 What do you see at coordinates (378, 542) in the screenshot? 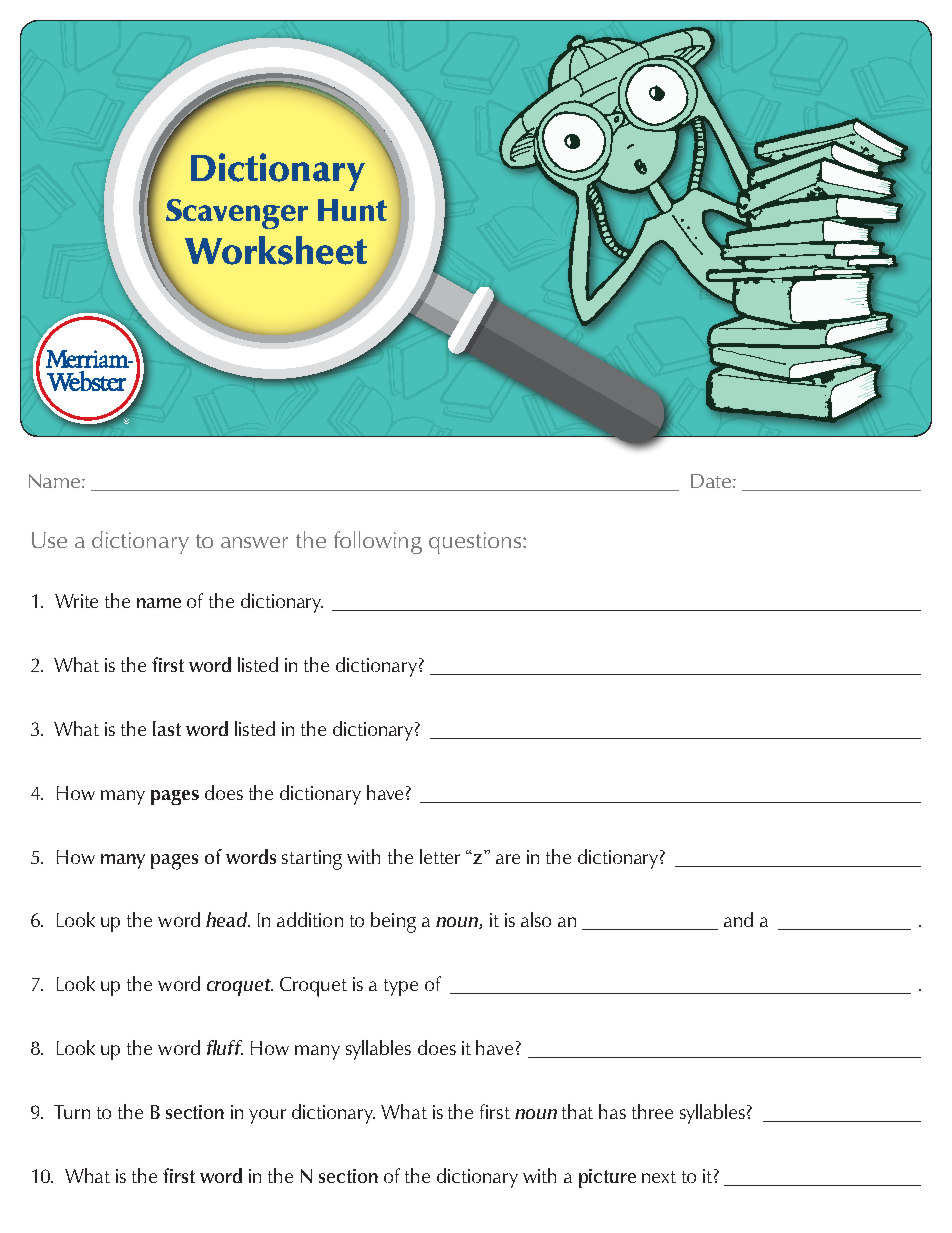
I see `following` at bounding box center [378, 542].
